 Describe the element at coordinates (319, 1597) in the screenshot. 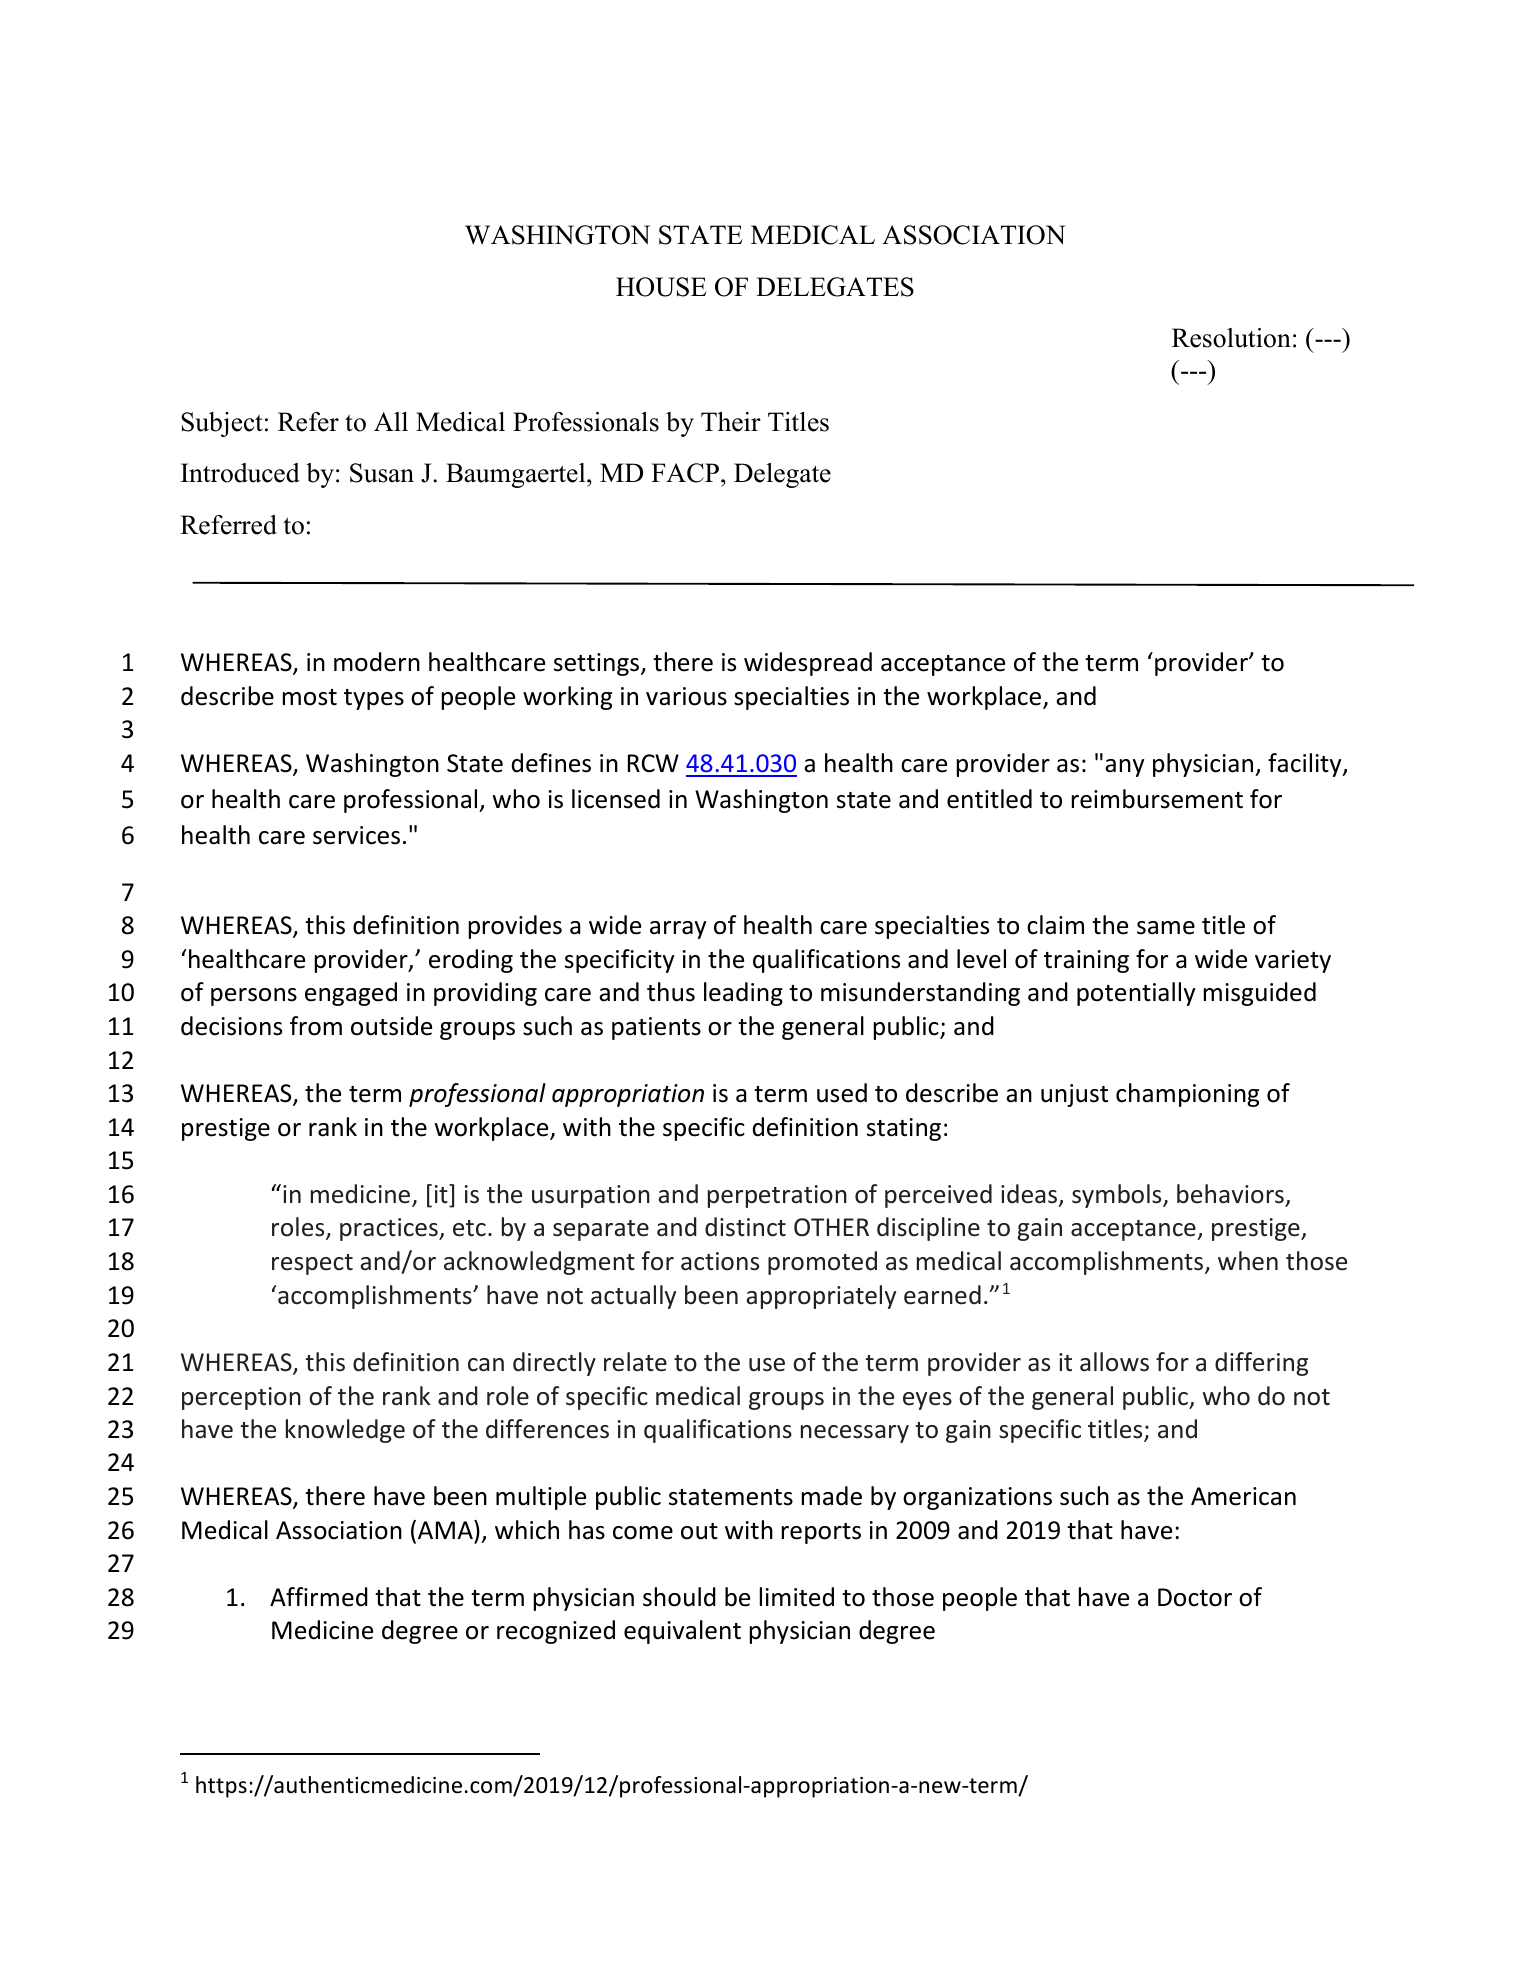

I see `Affirmed` at that location.
